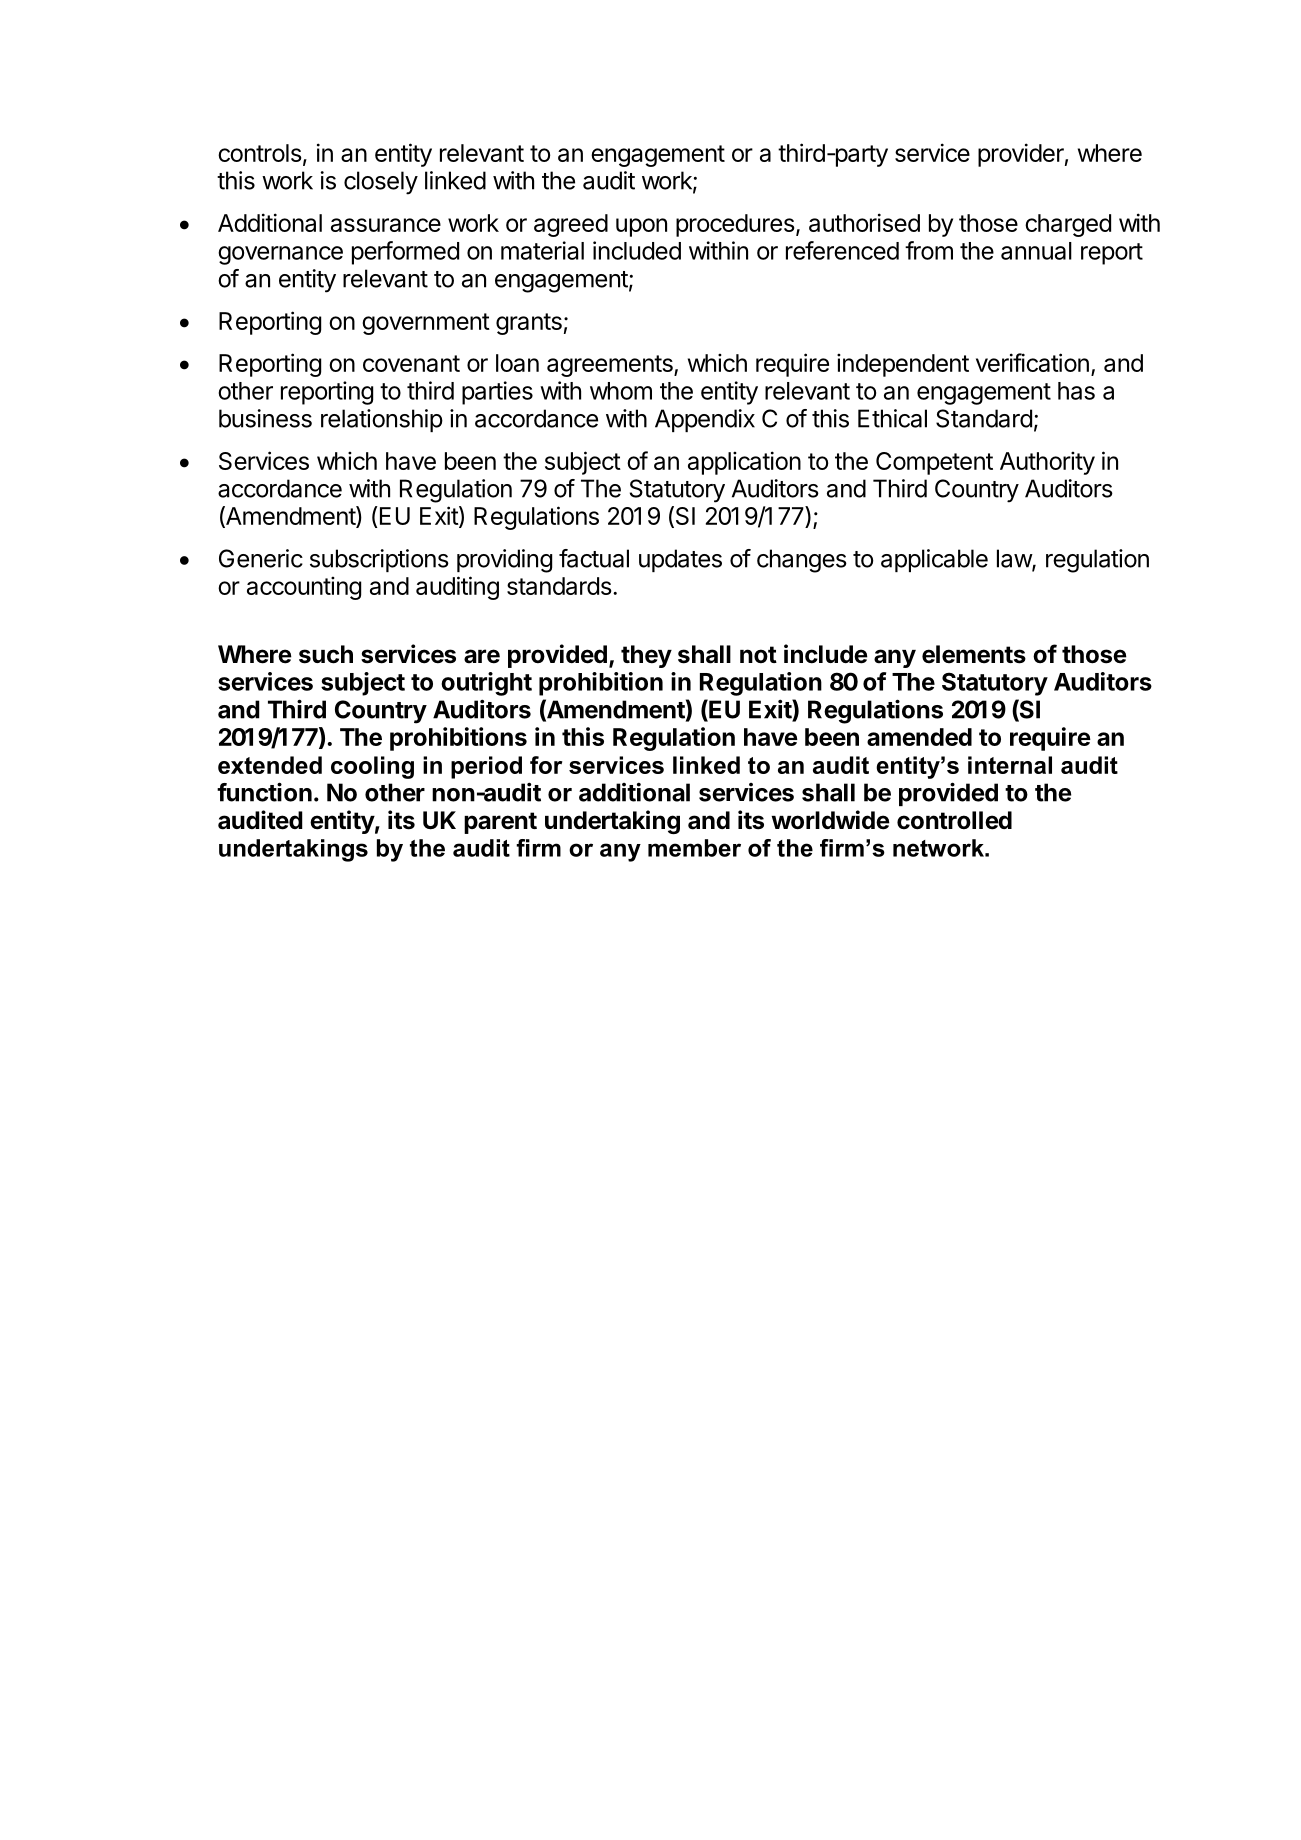 Image resolution: width=1301 pixels, height=1840 pixels. I want to click on charged, so click(1068, 225).
